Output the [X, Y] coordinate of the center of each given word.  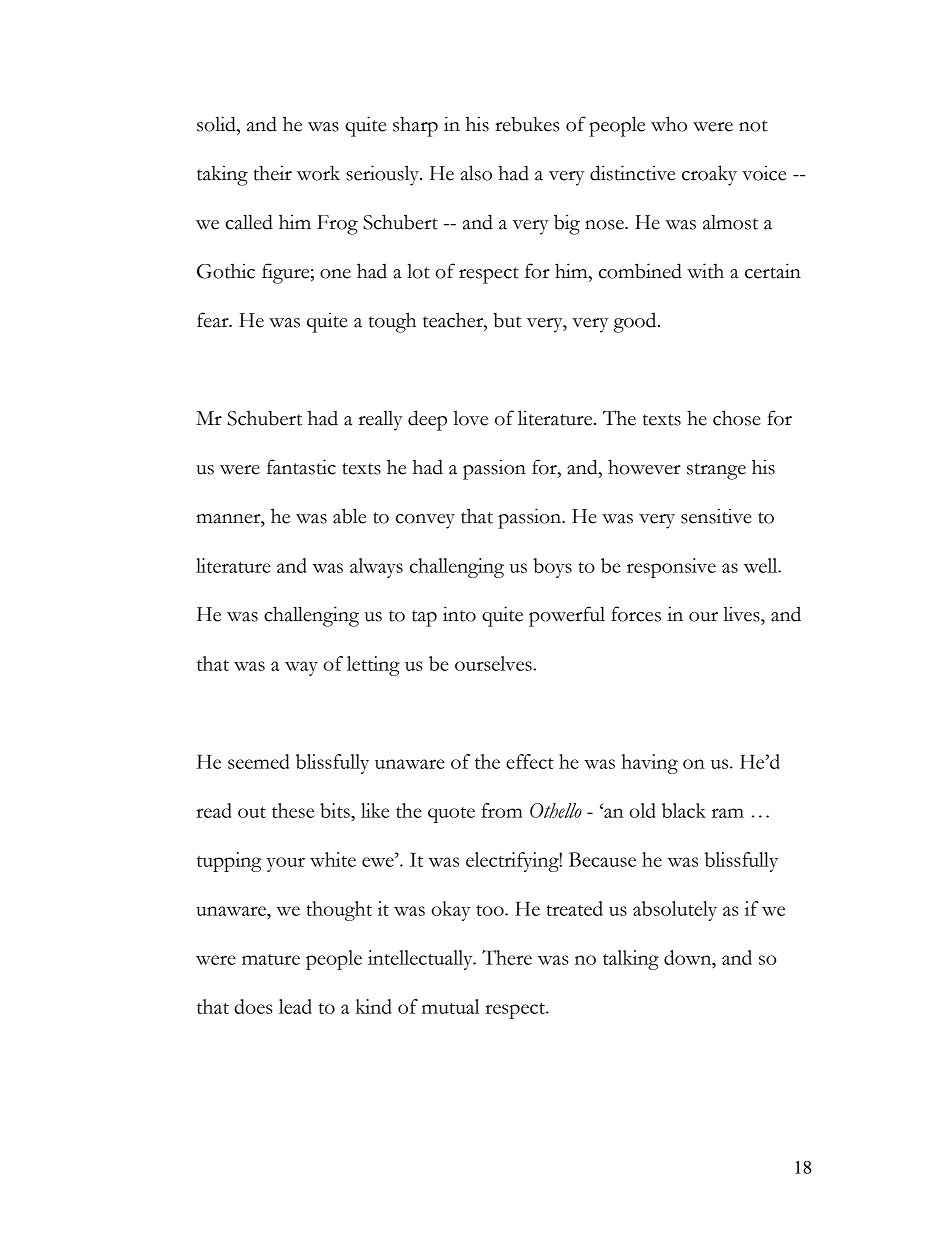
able [349, 516]
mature [271, 959]
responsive [671, 568]
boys [552, 568]
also [476, 173]
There [507, 957]
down [689, 959]
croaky [709, 175]
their [273, 173]
